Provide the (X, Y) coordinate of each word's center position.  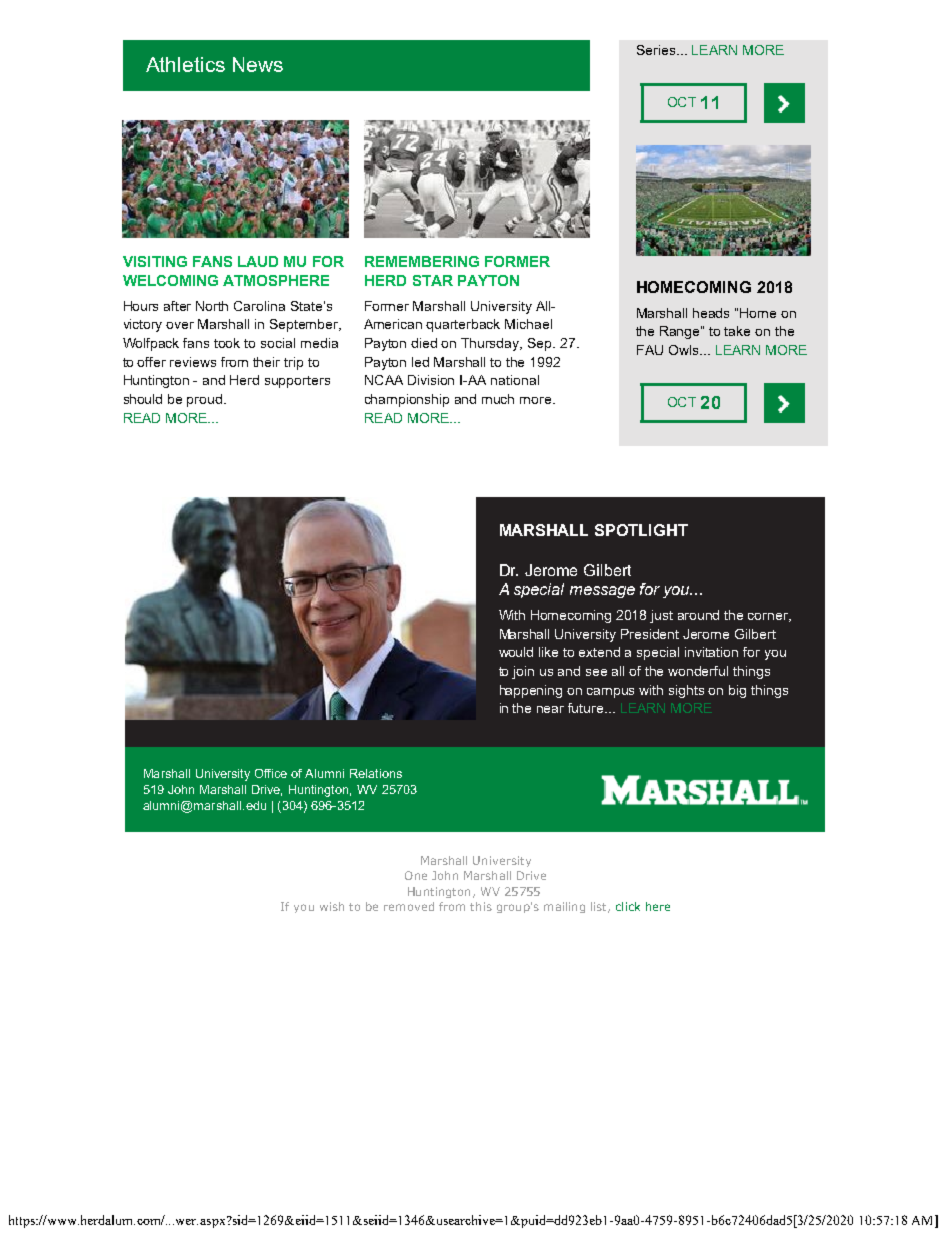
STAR (433, 280)
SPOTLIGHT (641, 530)
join (523, 672)
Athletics (185, 64)
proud (206, 400)
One (416, 875)
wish (332, 906)
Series (657, 50)
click (628, 906)
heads (711, 313)
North (212, 306)
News (258, 64)
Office (271, 773)
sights (686, 691)
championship (407, 400)
